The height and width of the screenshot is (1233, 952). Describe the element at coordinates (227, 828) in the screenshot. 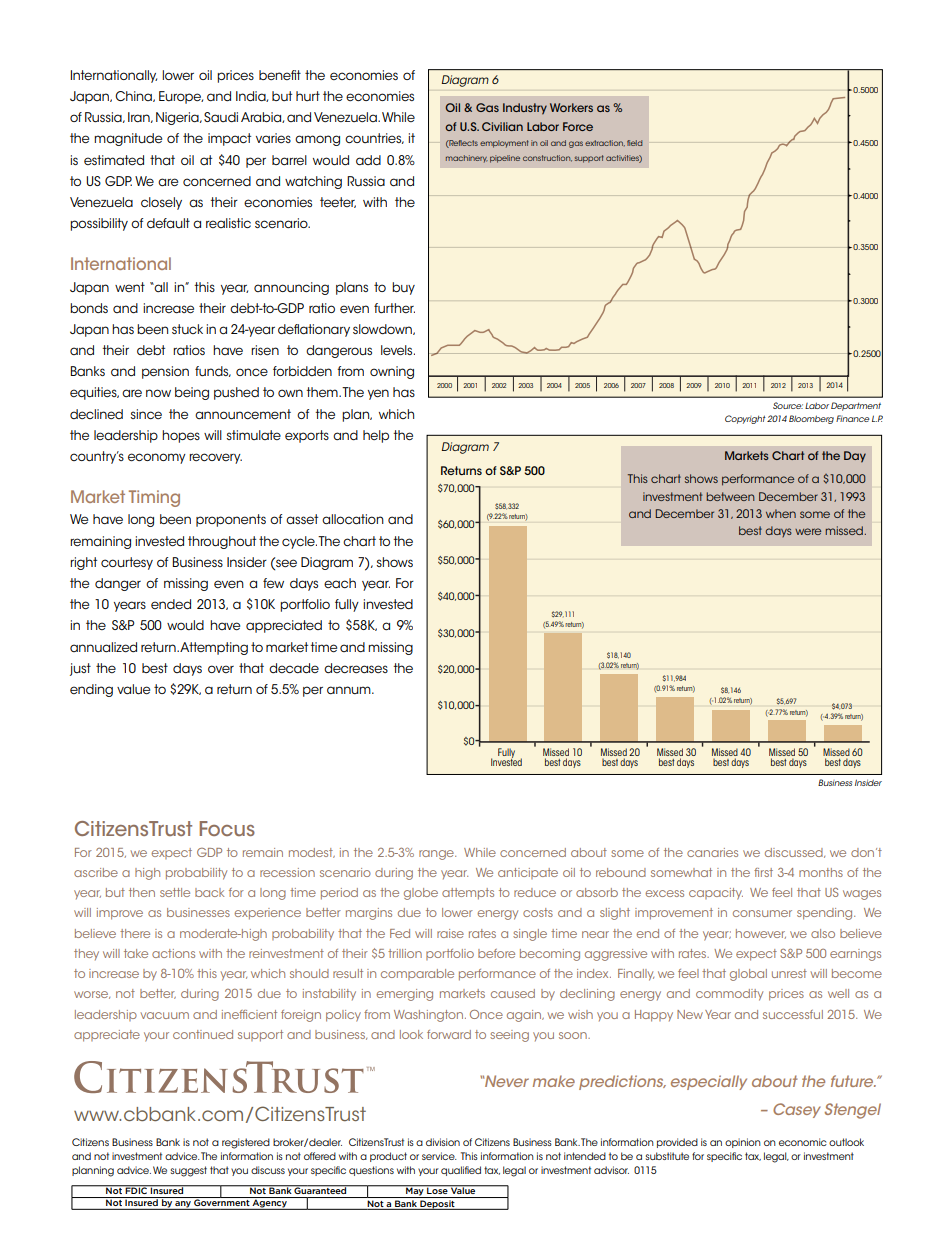

I see `Focus` at that location.
